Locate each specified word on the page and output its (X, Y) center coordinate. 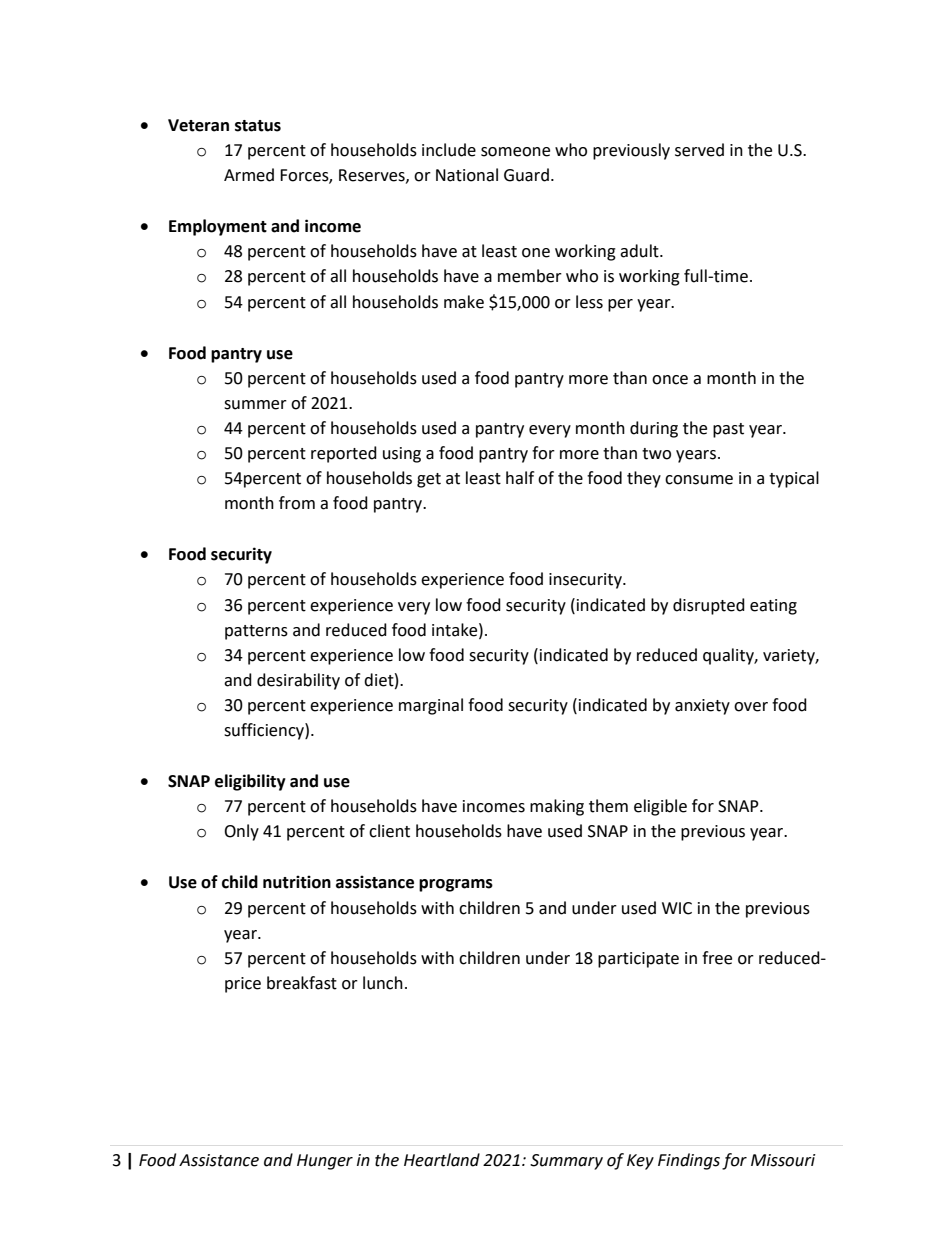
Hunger (325, 1162)
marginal (431, 706)
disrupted (709, 606)
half (520, 478)
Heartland (442, 1160)
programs (456, 885)
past (728, 430)
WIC (677, 908)
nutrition (297, 882)
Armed (249, 175)
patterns (256, 632)
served (699, 150)
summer (255, 405)
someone (515, 152)
